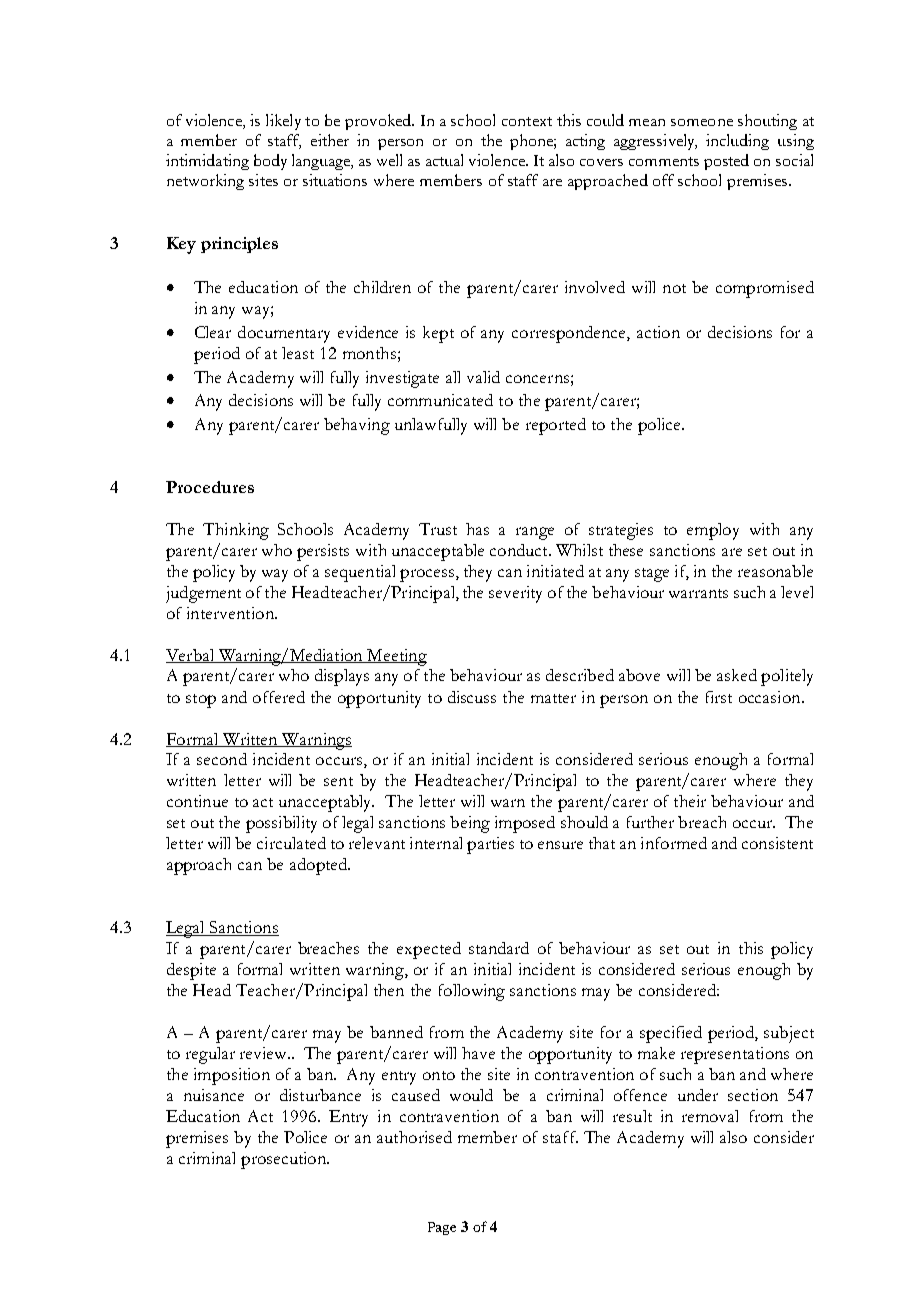 This image has height=1308, width=924. What do you see at coordinates (726, 162) in the image?
I see `posted` at bounding box center [726, 162].
